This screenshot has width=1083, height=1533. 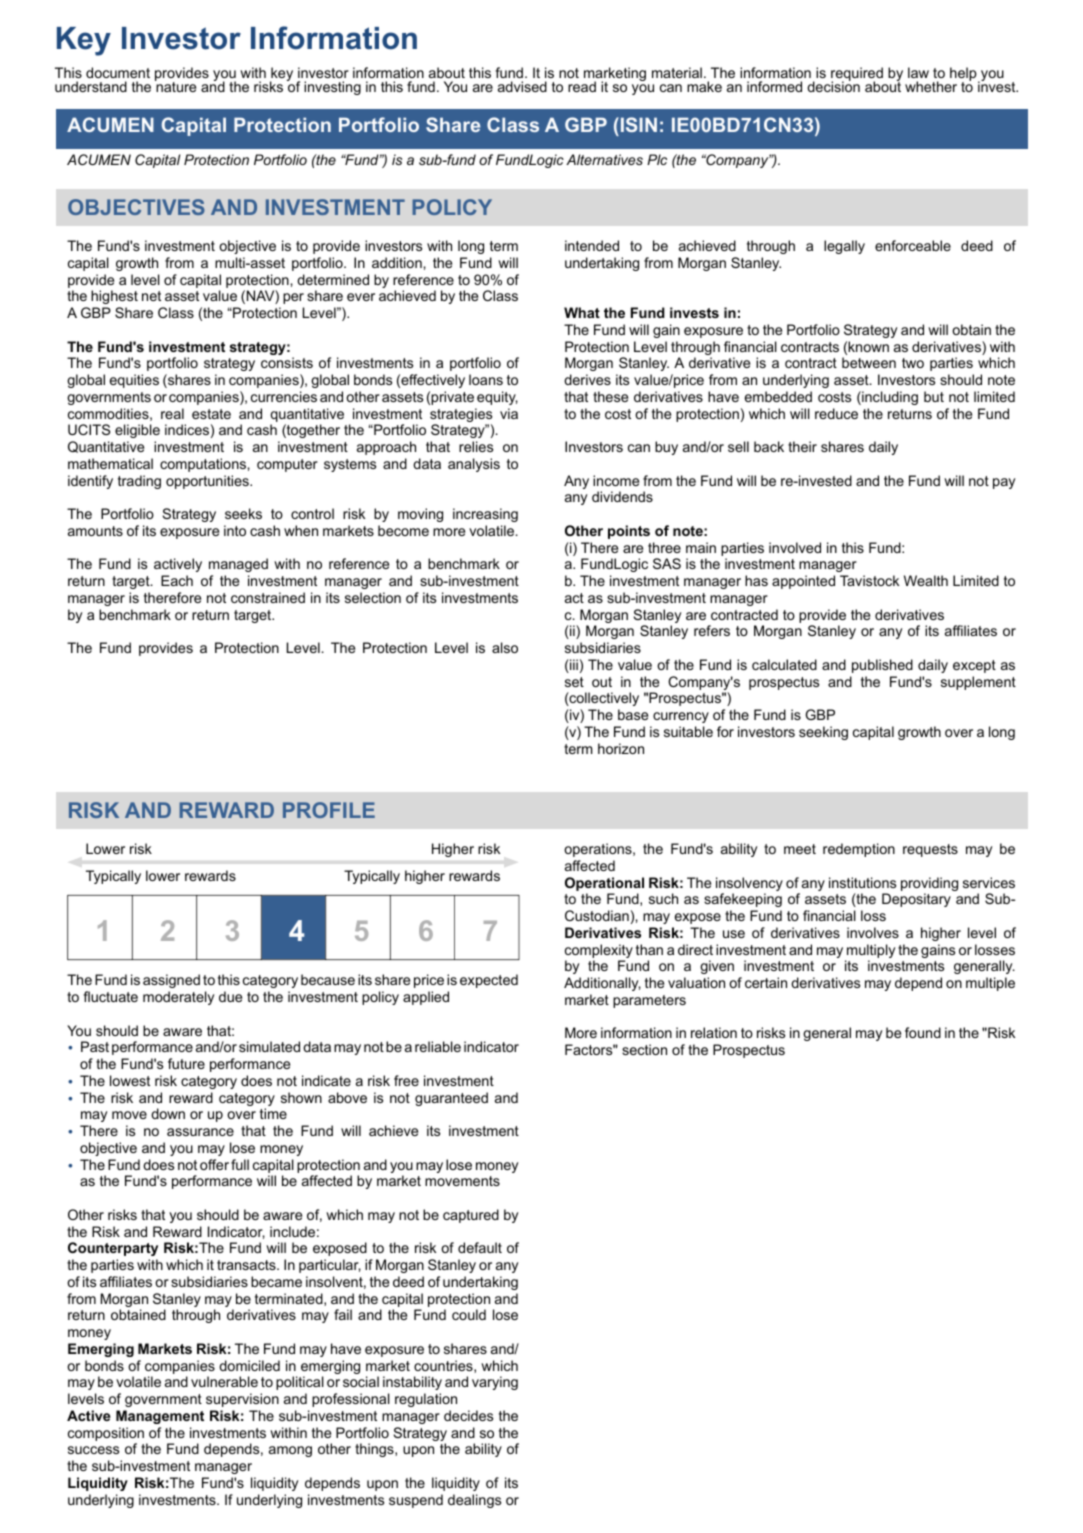 What do you see at coordinates (859, 850) in the screenshot?
I see `redemption` at bounding box center [859, 850].
